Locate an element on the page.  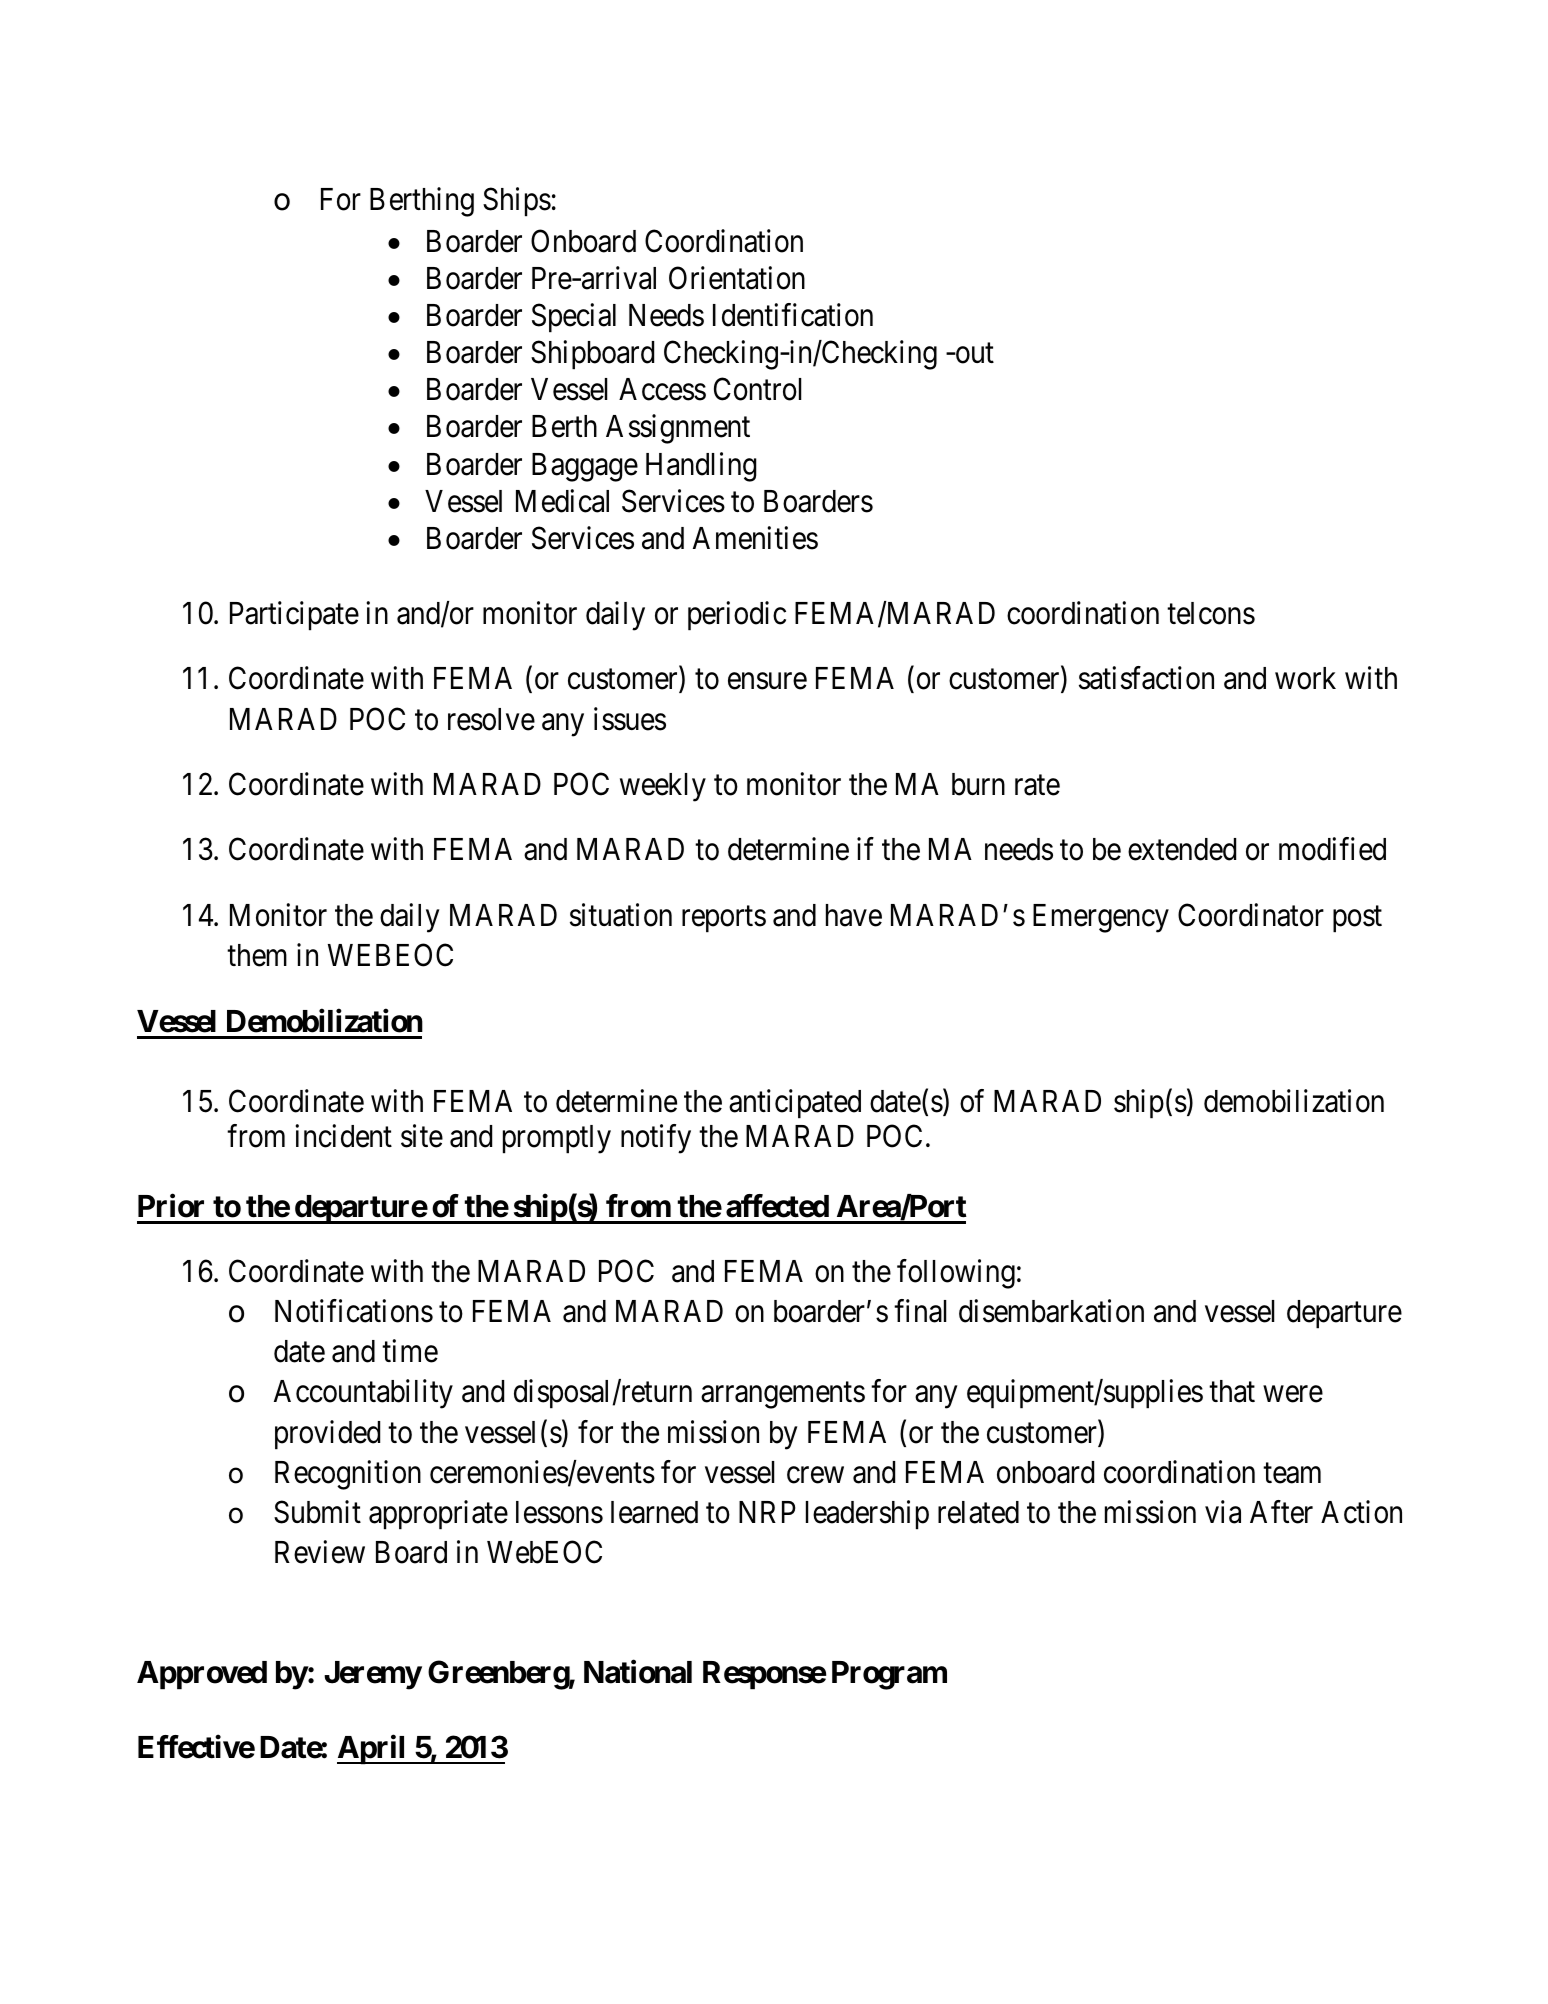
out is located at coordinates (973, 354).
